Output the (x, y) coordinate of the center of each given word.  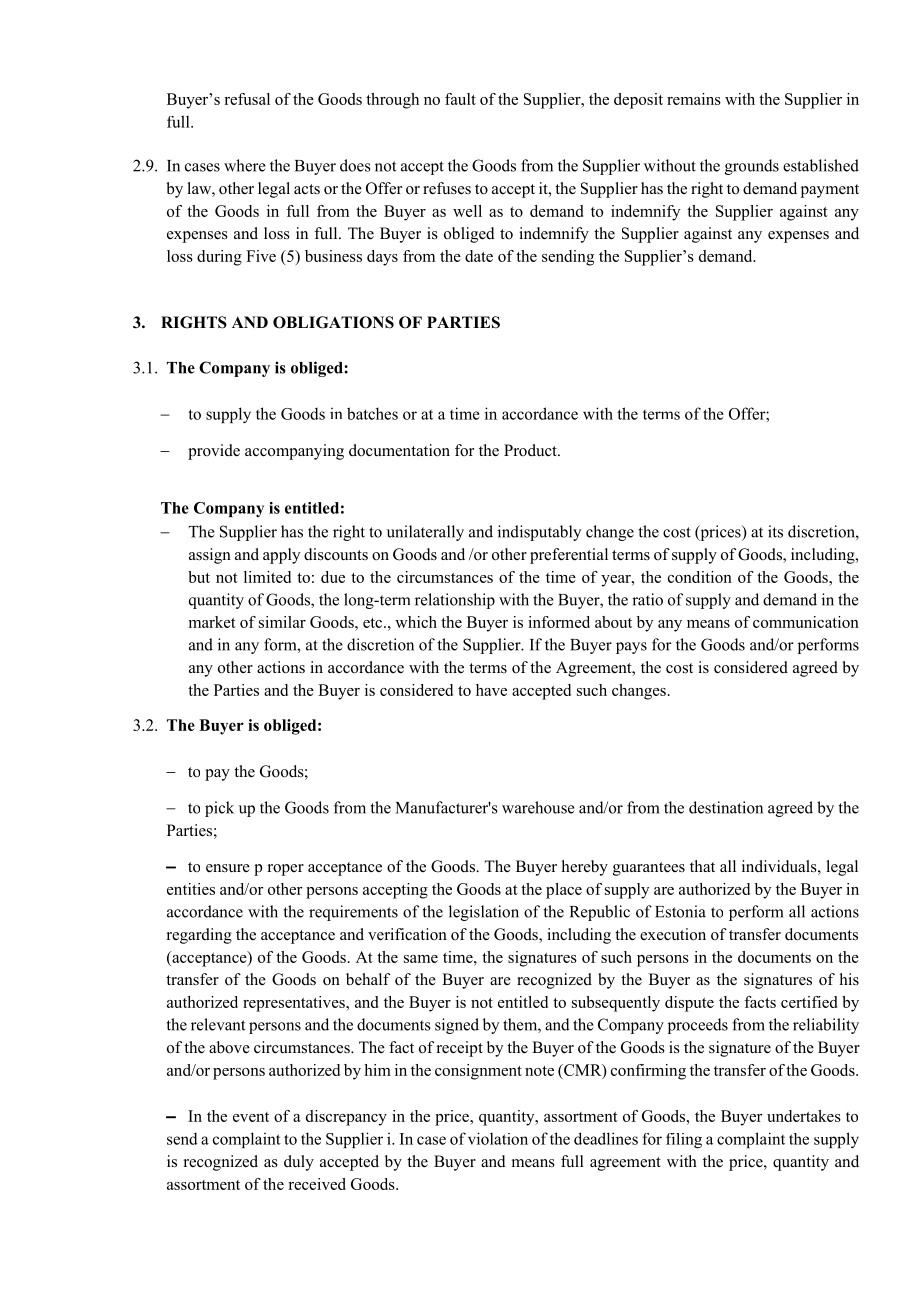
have (491, 690)
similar (282, 622)
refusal (247, 99)
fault (460, 99)
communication (806, 622)
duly (299, 1163)
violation (498, 1138)
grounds (752, 167)
